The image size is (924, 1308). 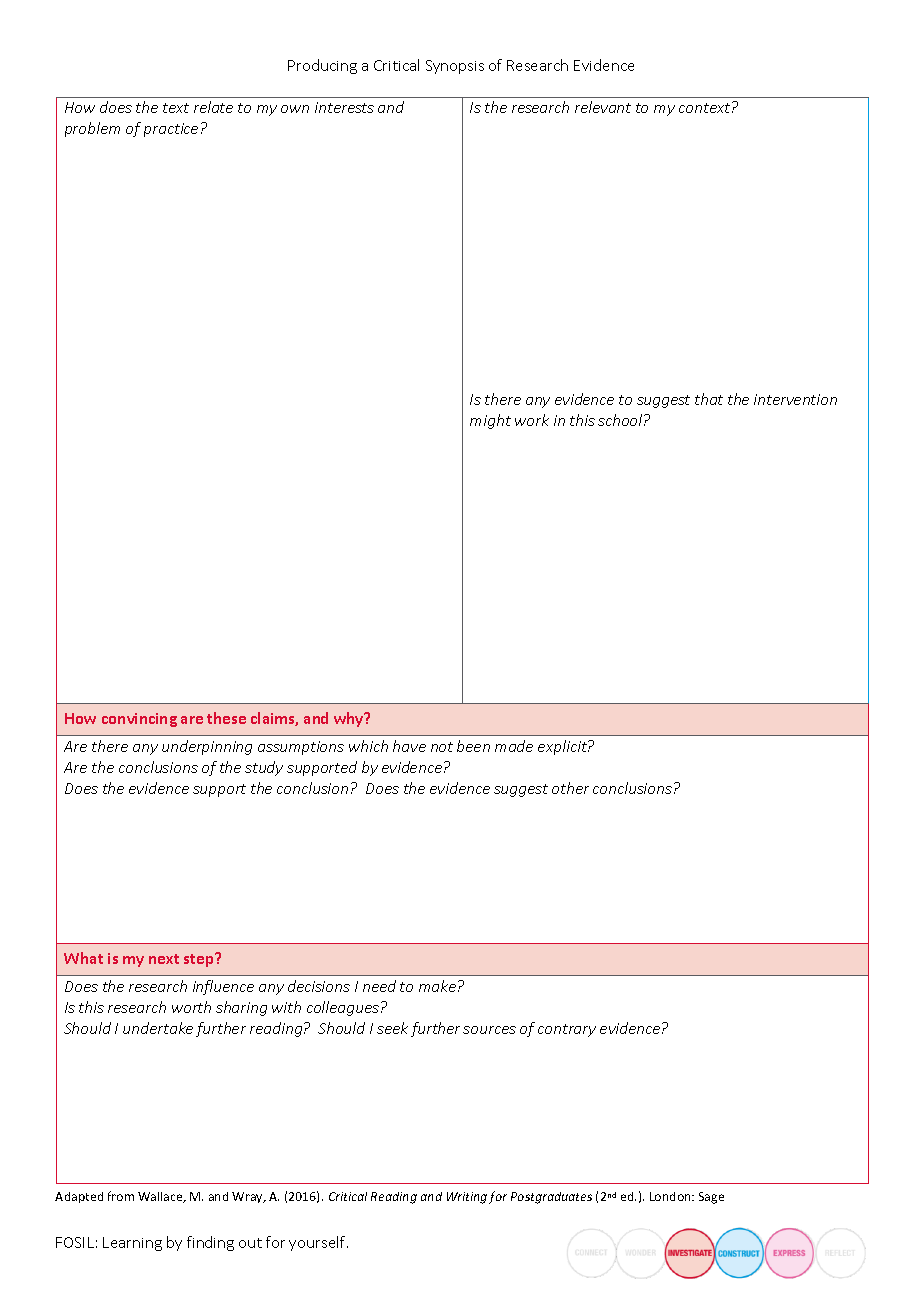 What do you see at coordinates (467, 1198) in the screenshot?
I see `Writing` at bounding box center [467, 1198].
